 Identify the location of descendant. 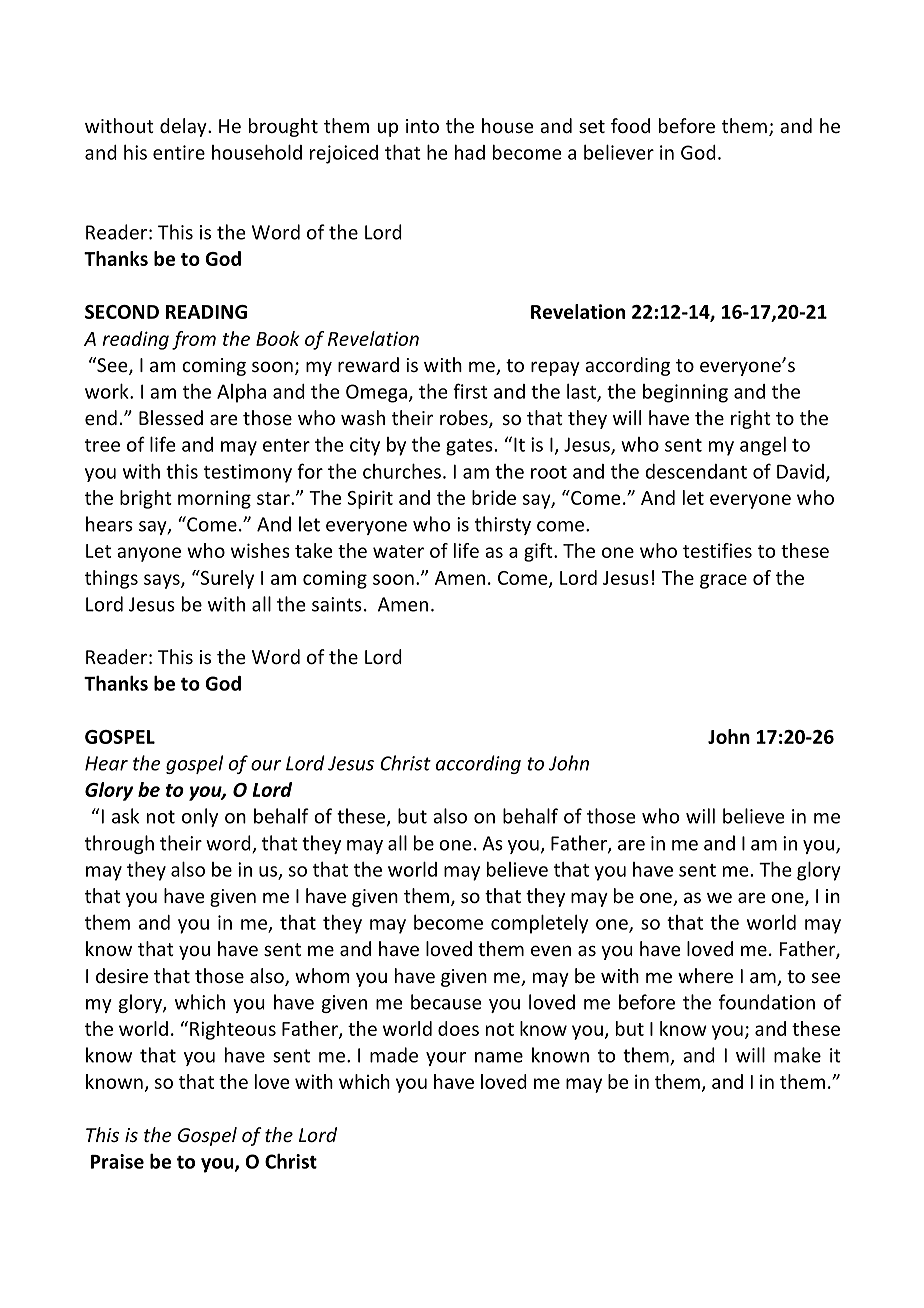
(696, 471).
